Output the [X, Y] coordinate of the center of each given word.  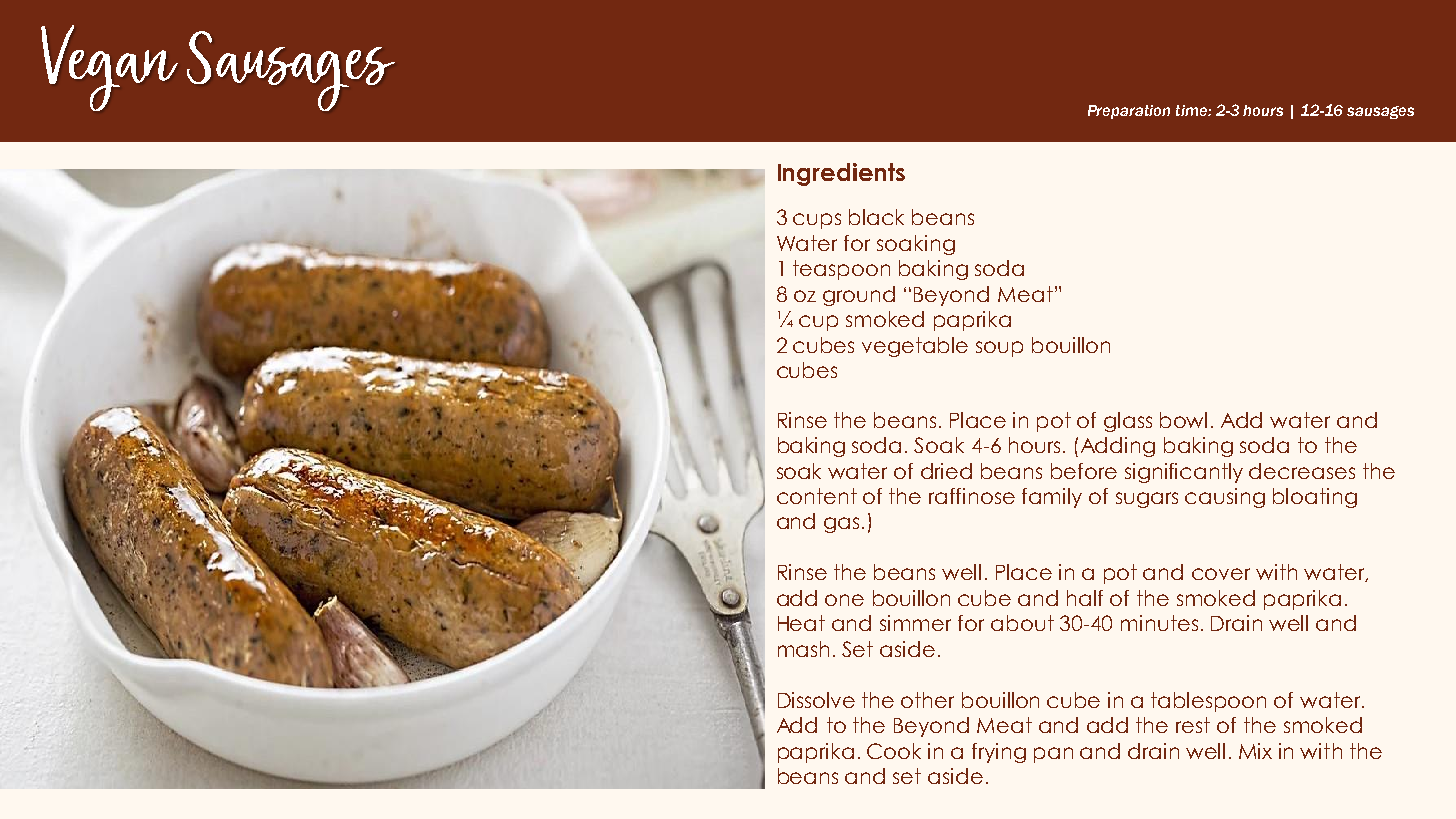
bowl [1183, 420]
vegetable [915, 347]
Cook [894, 751]
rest [1193, 725]
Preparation [1129, 112]
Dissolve [816, 700]
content [817, 496]
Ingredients [841, 174]
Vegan [109, 68]
